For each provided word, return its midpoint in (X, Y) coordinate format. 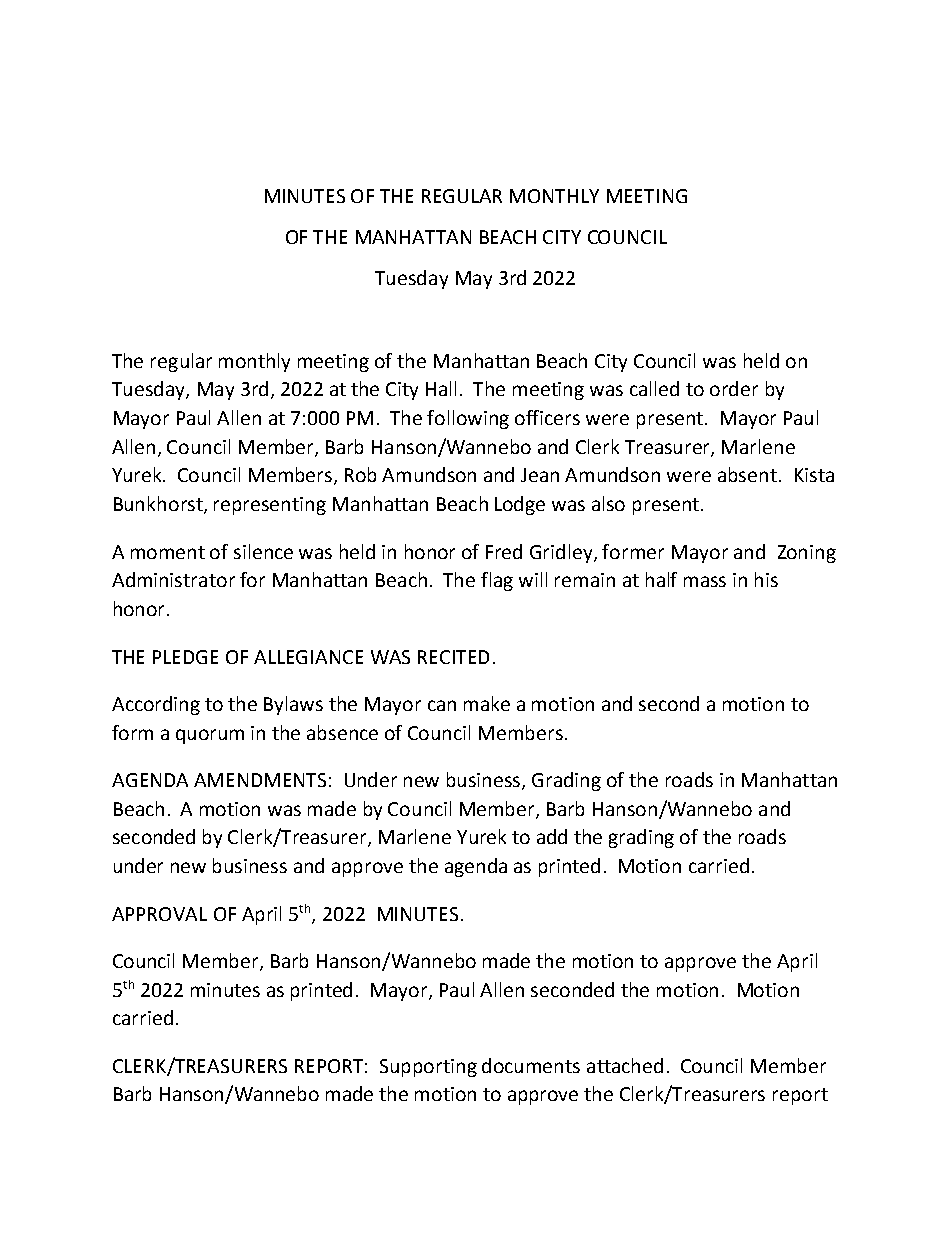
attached (625, 1065)
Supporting (428, 1068)
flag (497, 581)
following (468, 419)
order (734, 388)
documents (531, 1065)
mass (705, 581)
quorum (210, 736)
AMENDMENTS (260, 780)
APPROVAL (159, 914)
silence (263, 551)
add (552, 836)
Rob (360, 474)
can (442, 705)
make (487, 703)
